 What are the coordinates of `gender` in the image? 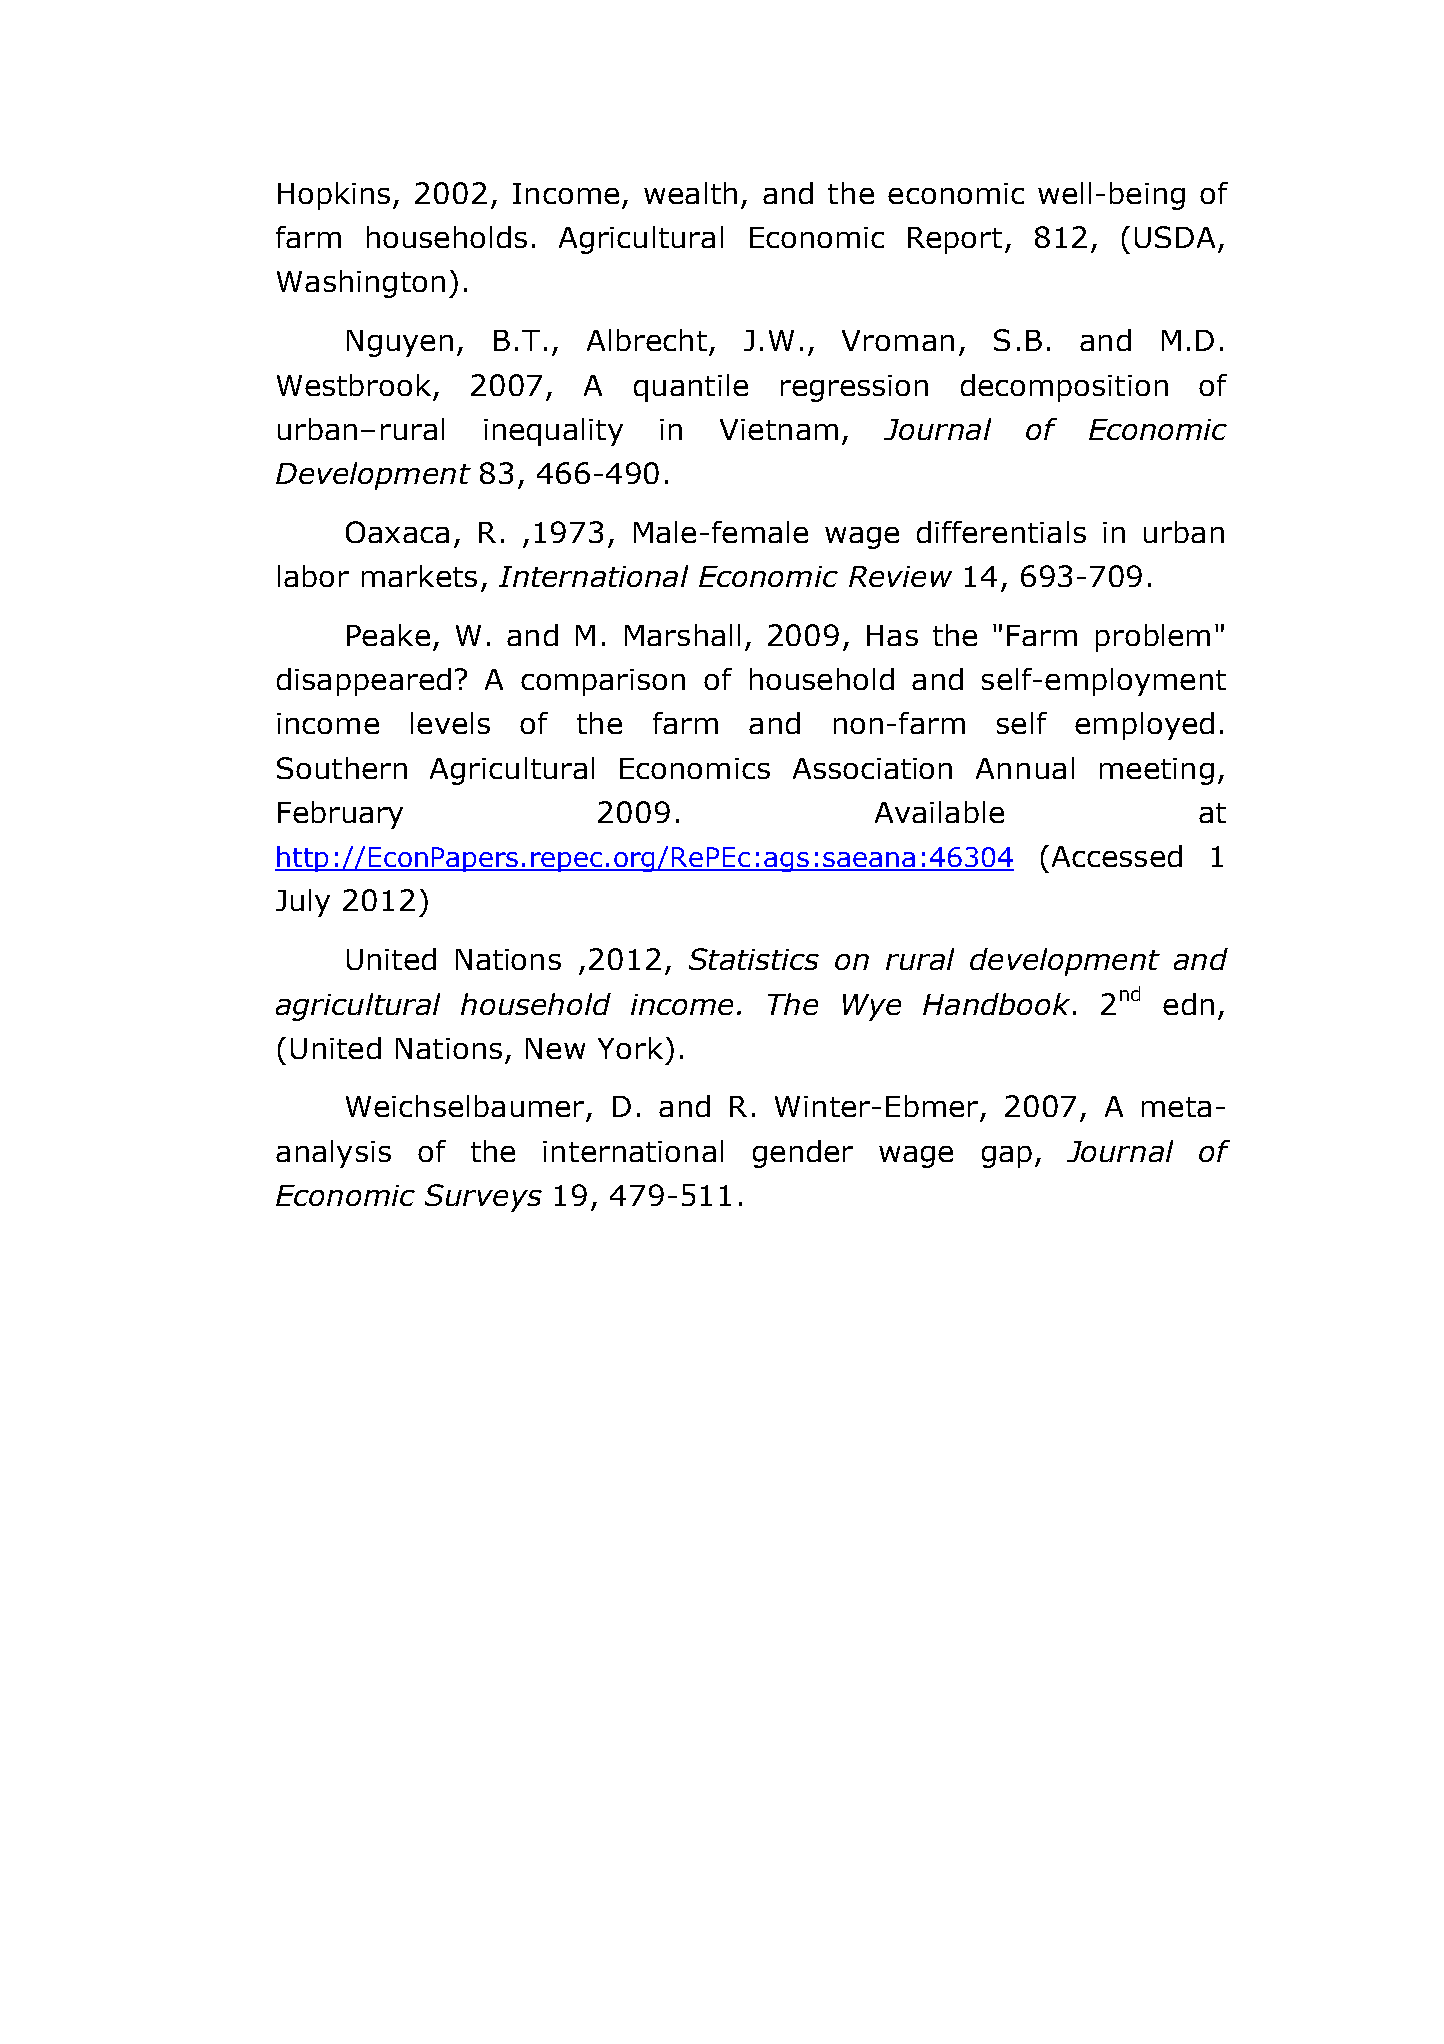 It's located at (803, 1154).
